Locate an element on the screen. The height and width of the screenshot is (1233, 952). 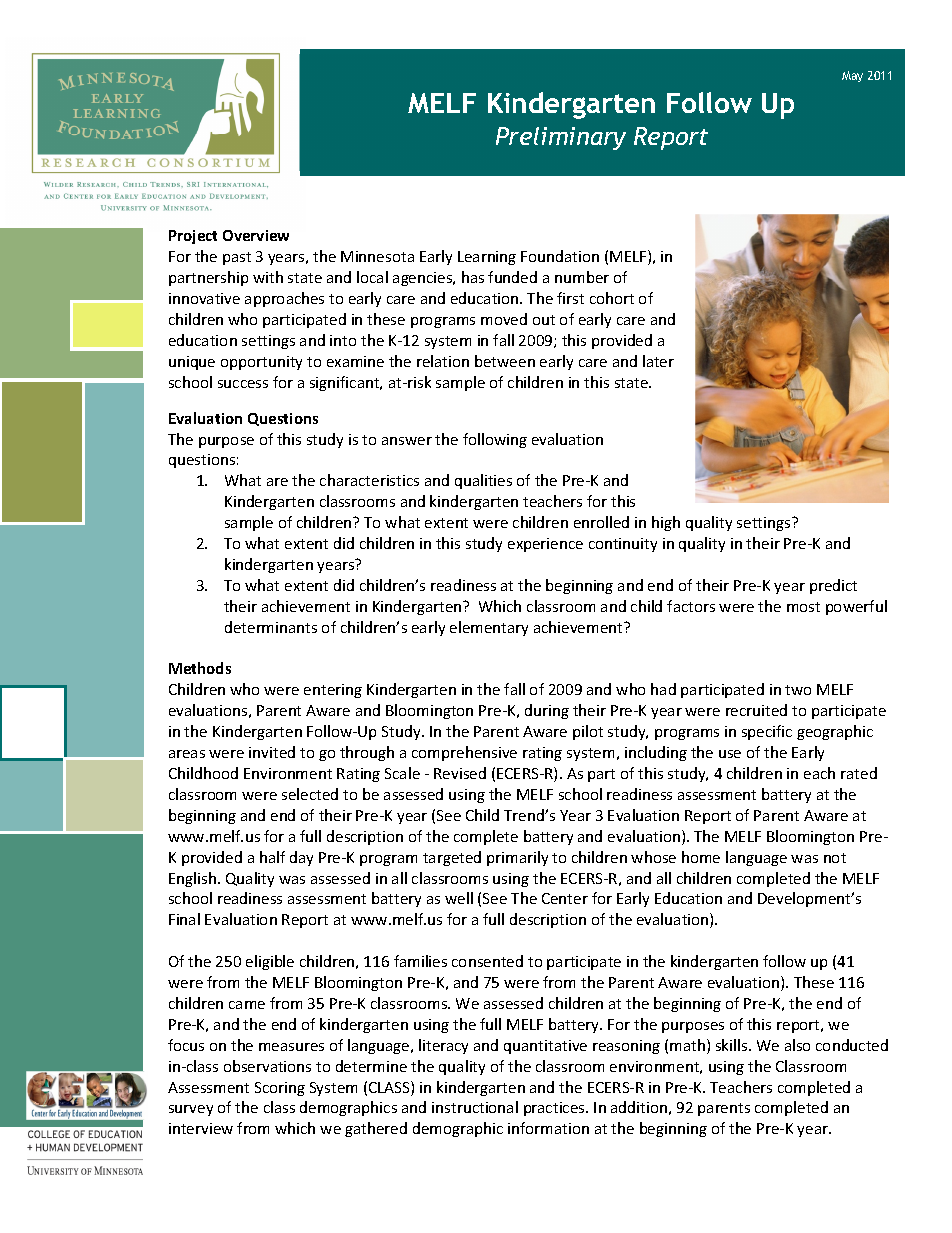
also is located at coordinates (797, 1045).
